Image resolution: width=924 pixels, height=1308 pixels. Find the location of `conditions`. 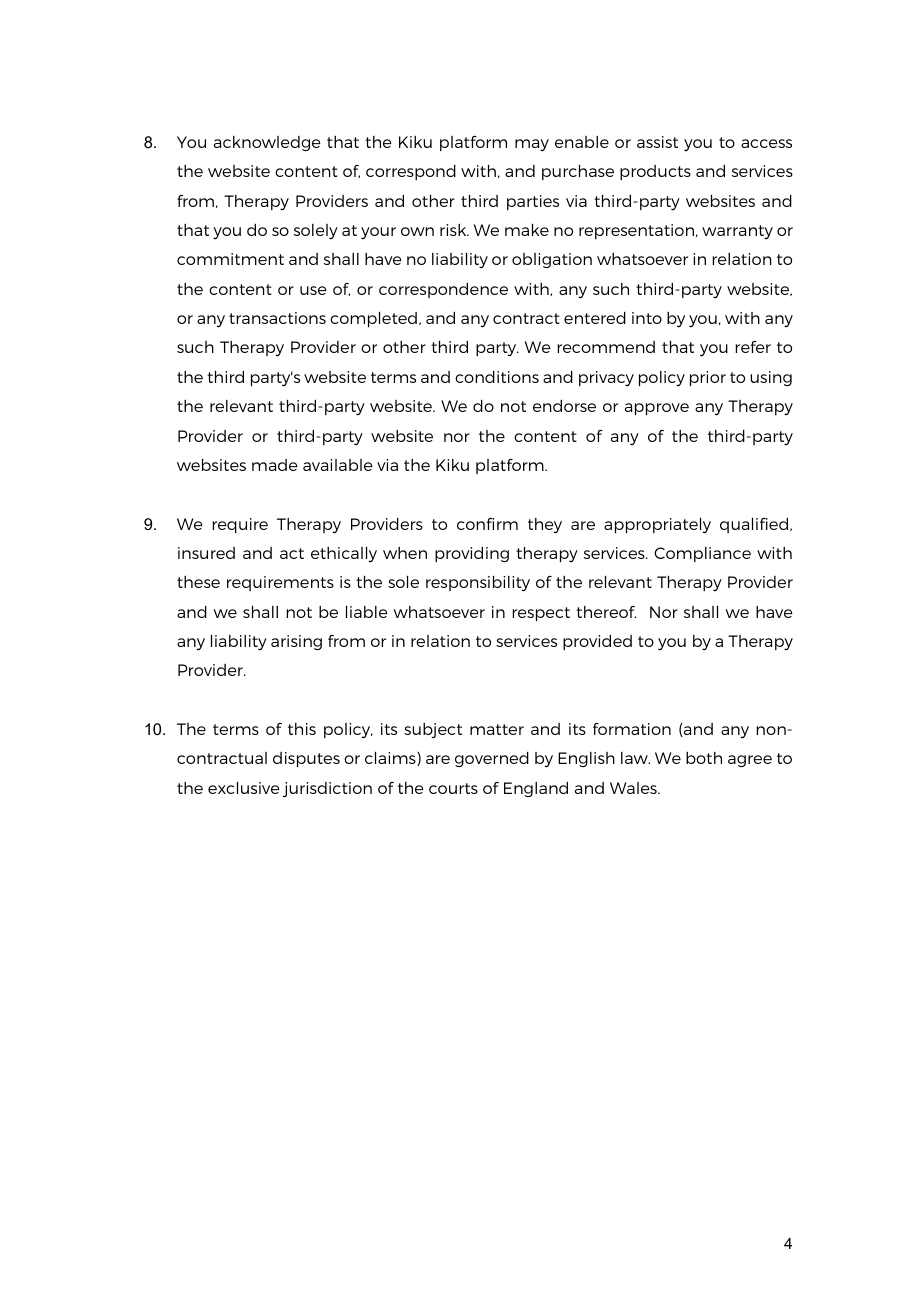

conditions is located at coordinates (497, 377).
